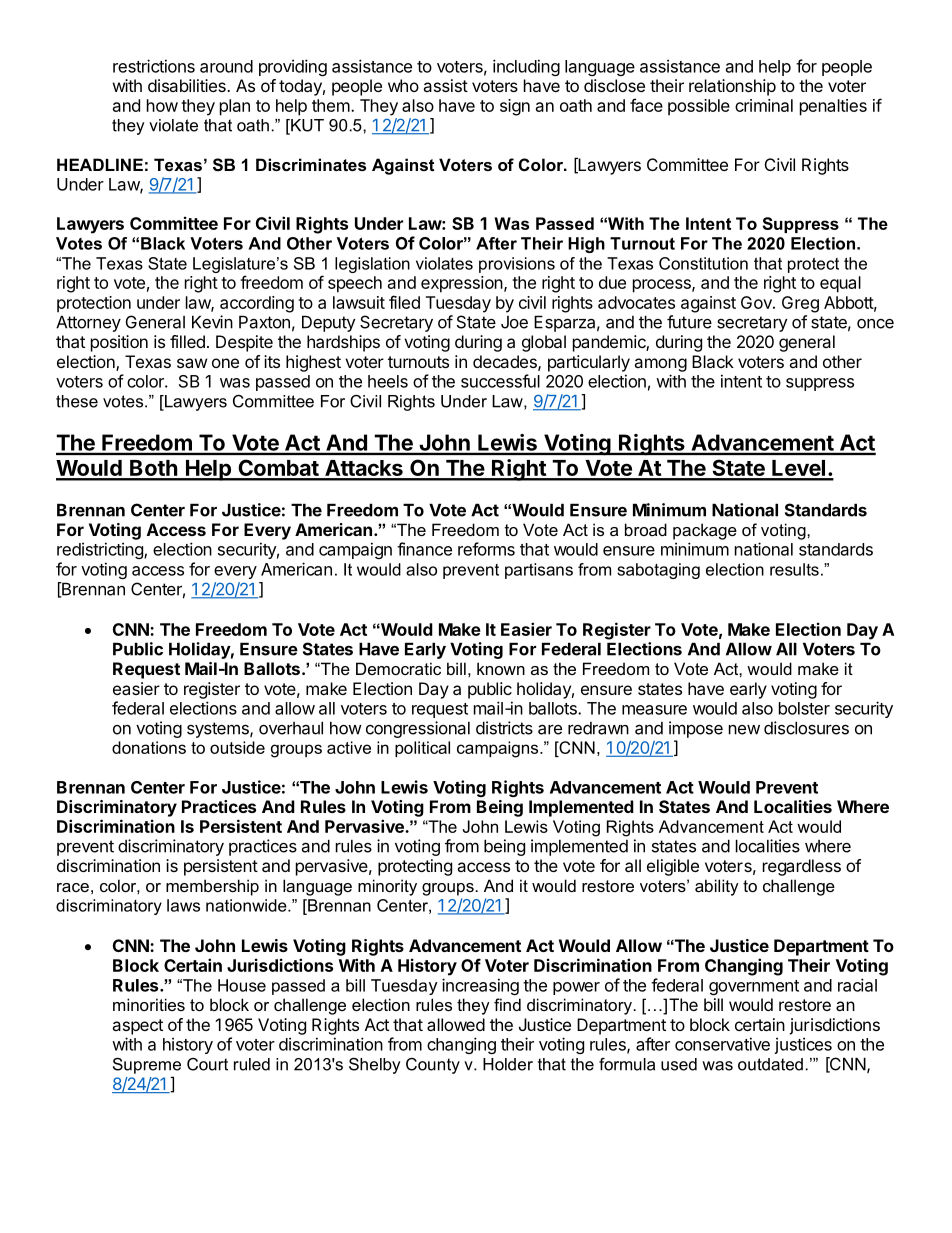  I want to click on aspect, so click(137, 1027).
